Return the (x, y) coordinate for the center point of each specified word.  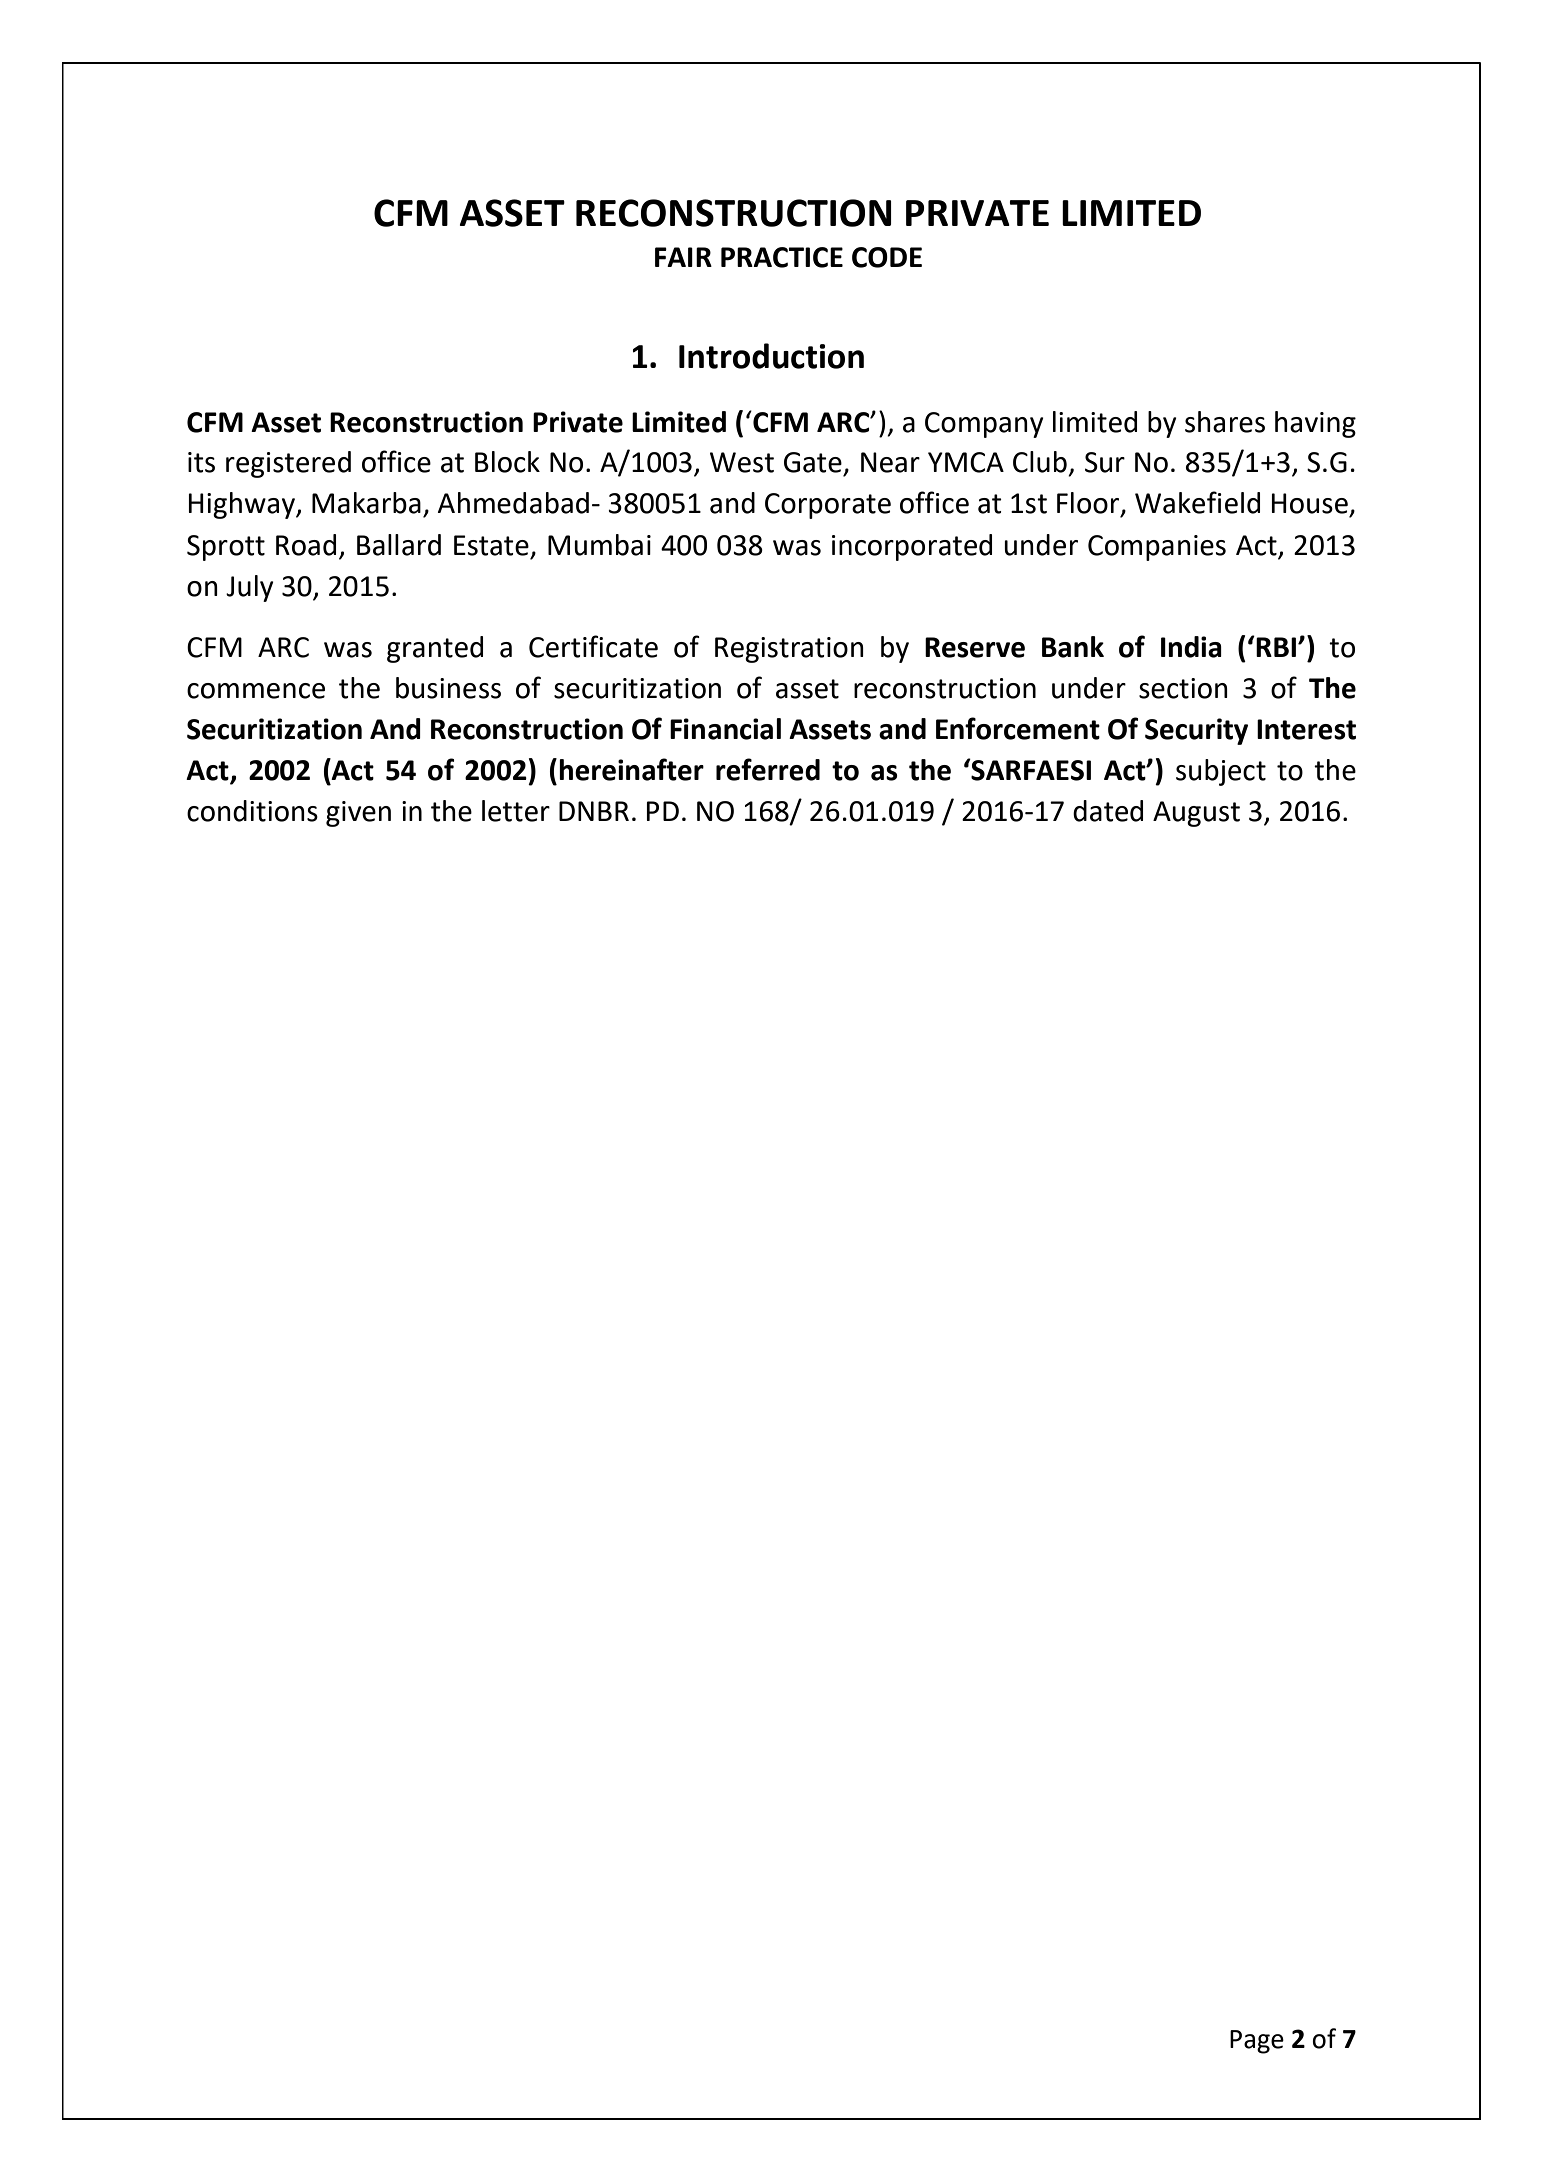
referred (768, 769)
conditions (252, 811)
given (358, 814)
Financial (725, 729)
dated (1108, 811)
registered (288, 464)
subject (1221, 772)
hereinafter (631, 769)
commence (256, 691)
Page (1257, 2042)
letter (516, 811)
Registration (789, 650)
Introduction (771, 356)
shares (1225, 422)
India (1191, 647)
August (1196, 814)
